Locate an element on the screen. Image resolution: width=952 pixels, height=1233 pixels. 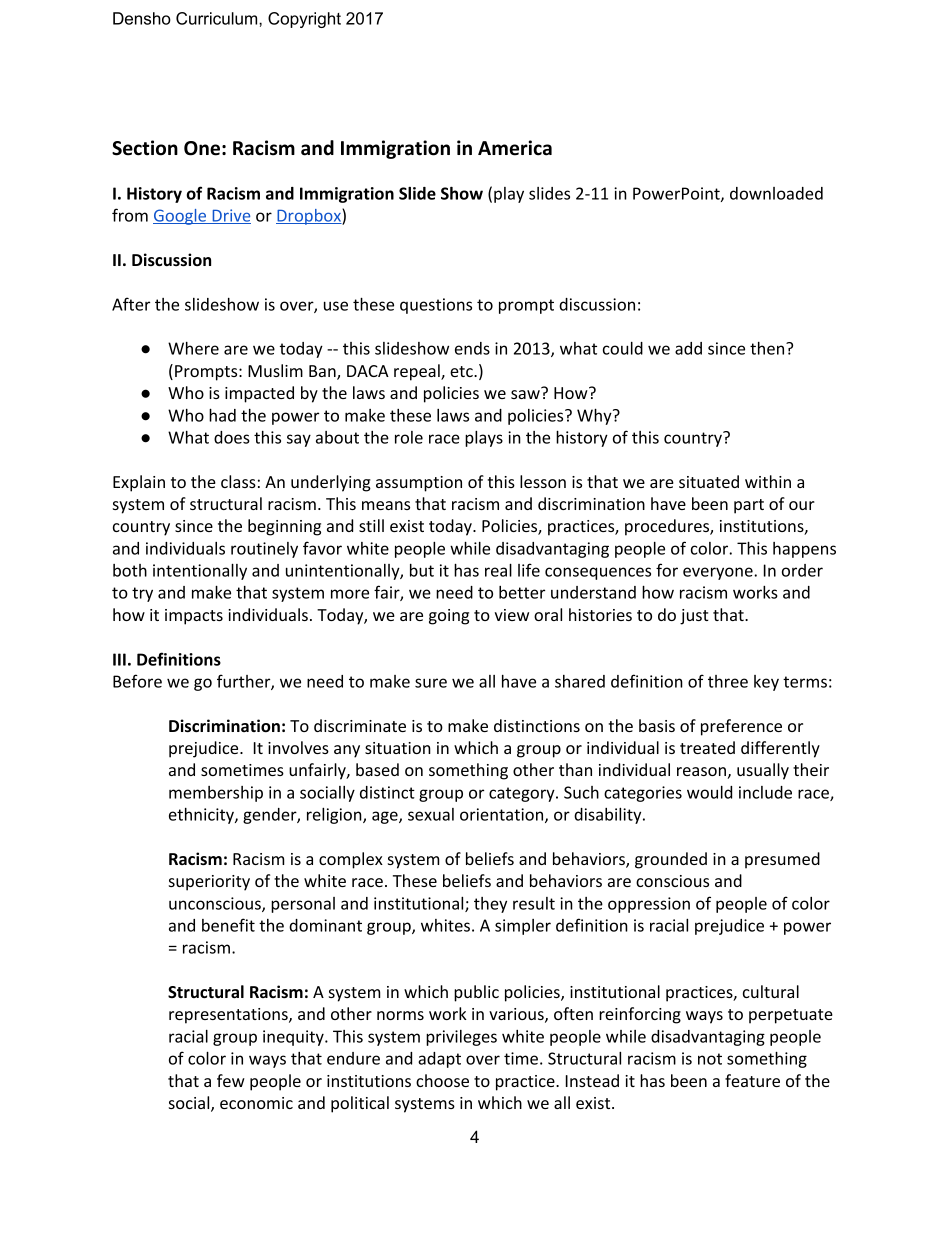
preference is located at coordinates (741, 727).
